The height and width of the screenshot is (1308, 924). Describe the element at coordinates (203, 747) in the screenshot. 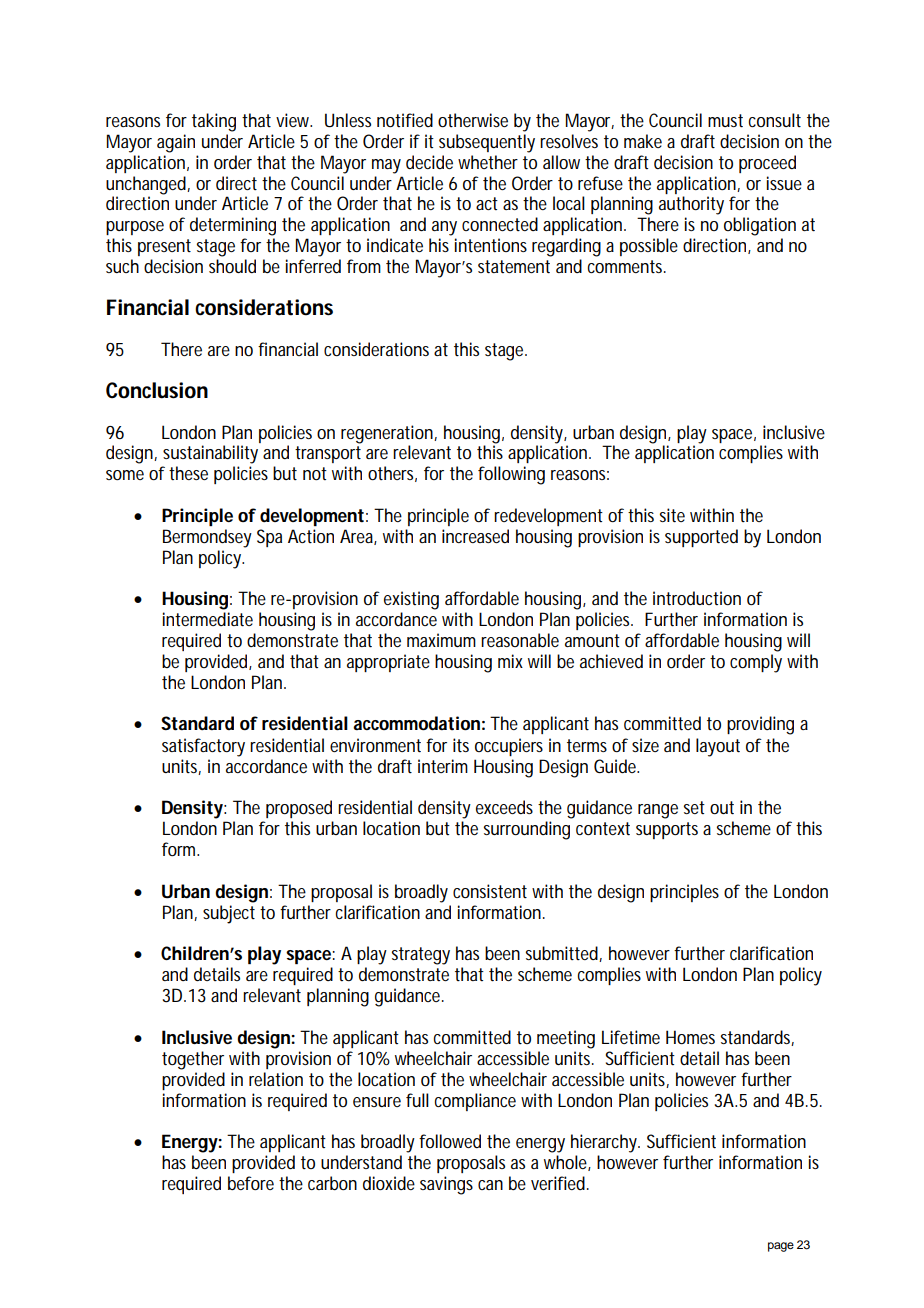

I see `satisfactory` at that location.
